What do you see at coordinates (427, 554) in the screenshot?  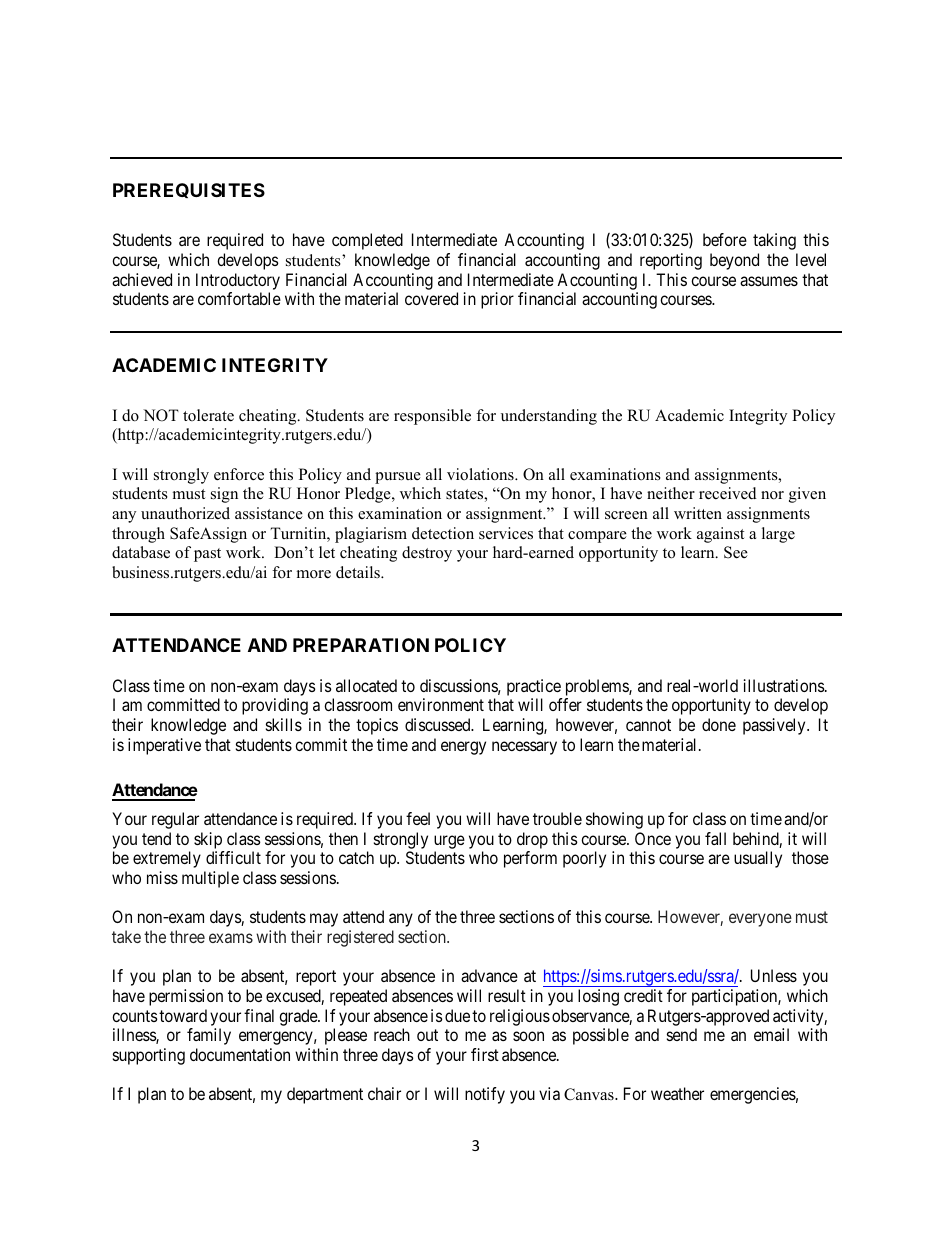 I see `destroy` at bounding box center [427, 554].
